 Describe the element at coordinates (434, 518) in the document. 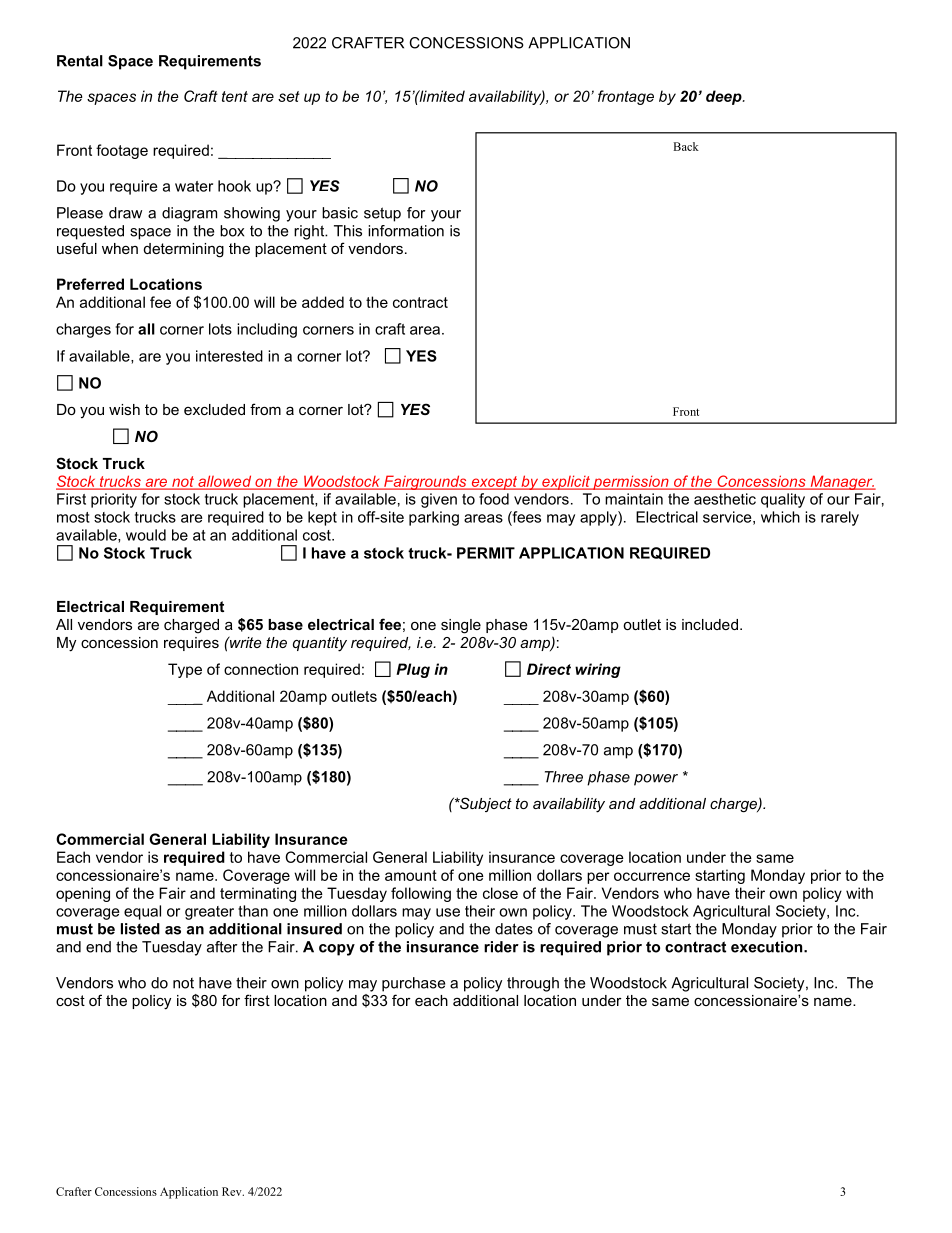

I see `parking` at that location.
